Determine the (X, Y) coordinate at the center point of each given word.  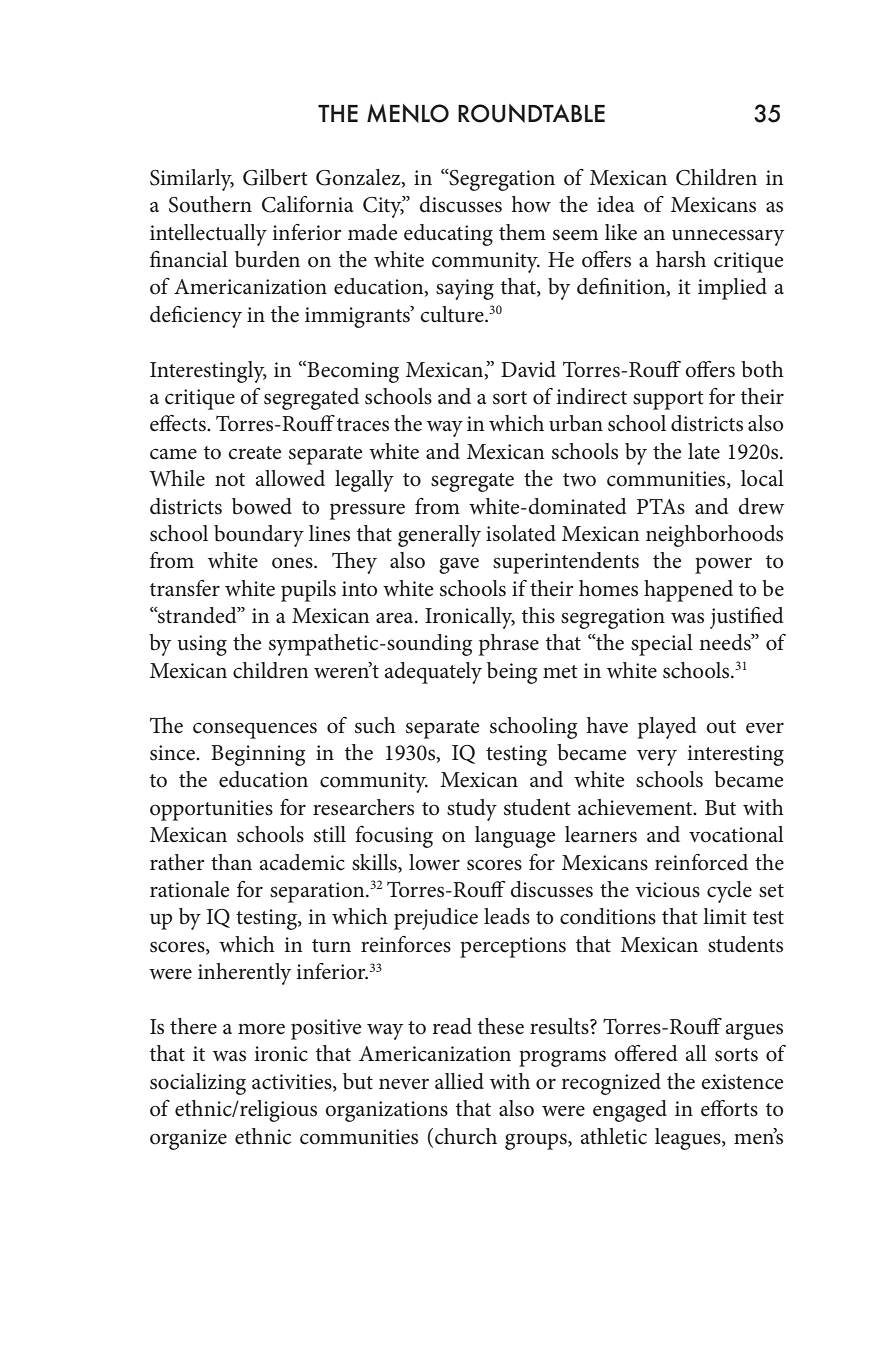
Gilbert (275, 177)
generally (439, 536)
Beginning (258, 755)
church (466, 1136)
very (657, 758)
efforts (729, 1108)
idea (615, 204)
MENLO (408, 113)
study (472, 810)
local (762, 478)
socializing (198, 1084)
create (254, 453)
